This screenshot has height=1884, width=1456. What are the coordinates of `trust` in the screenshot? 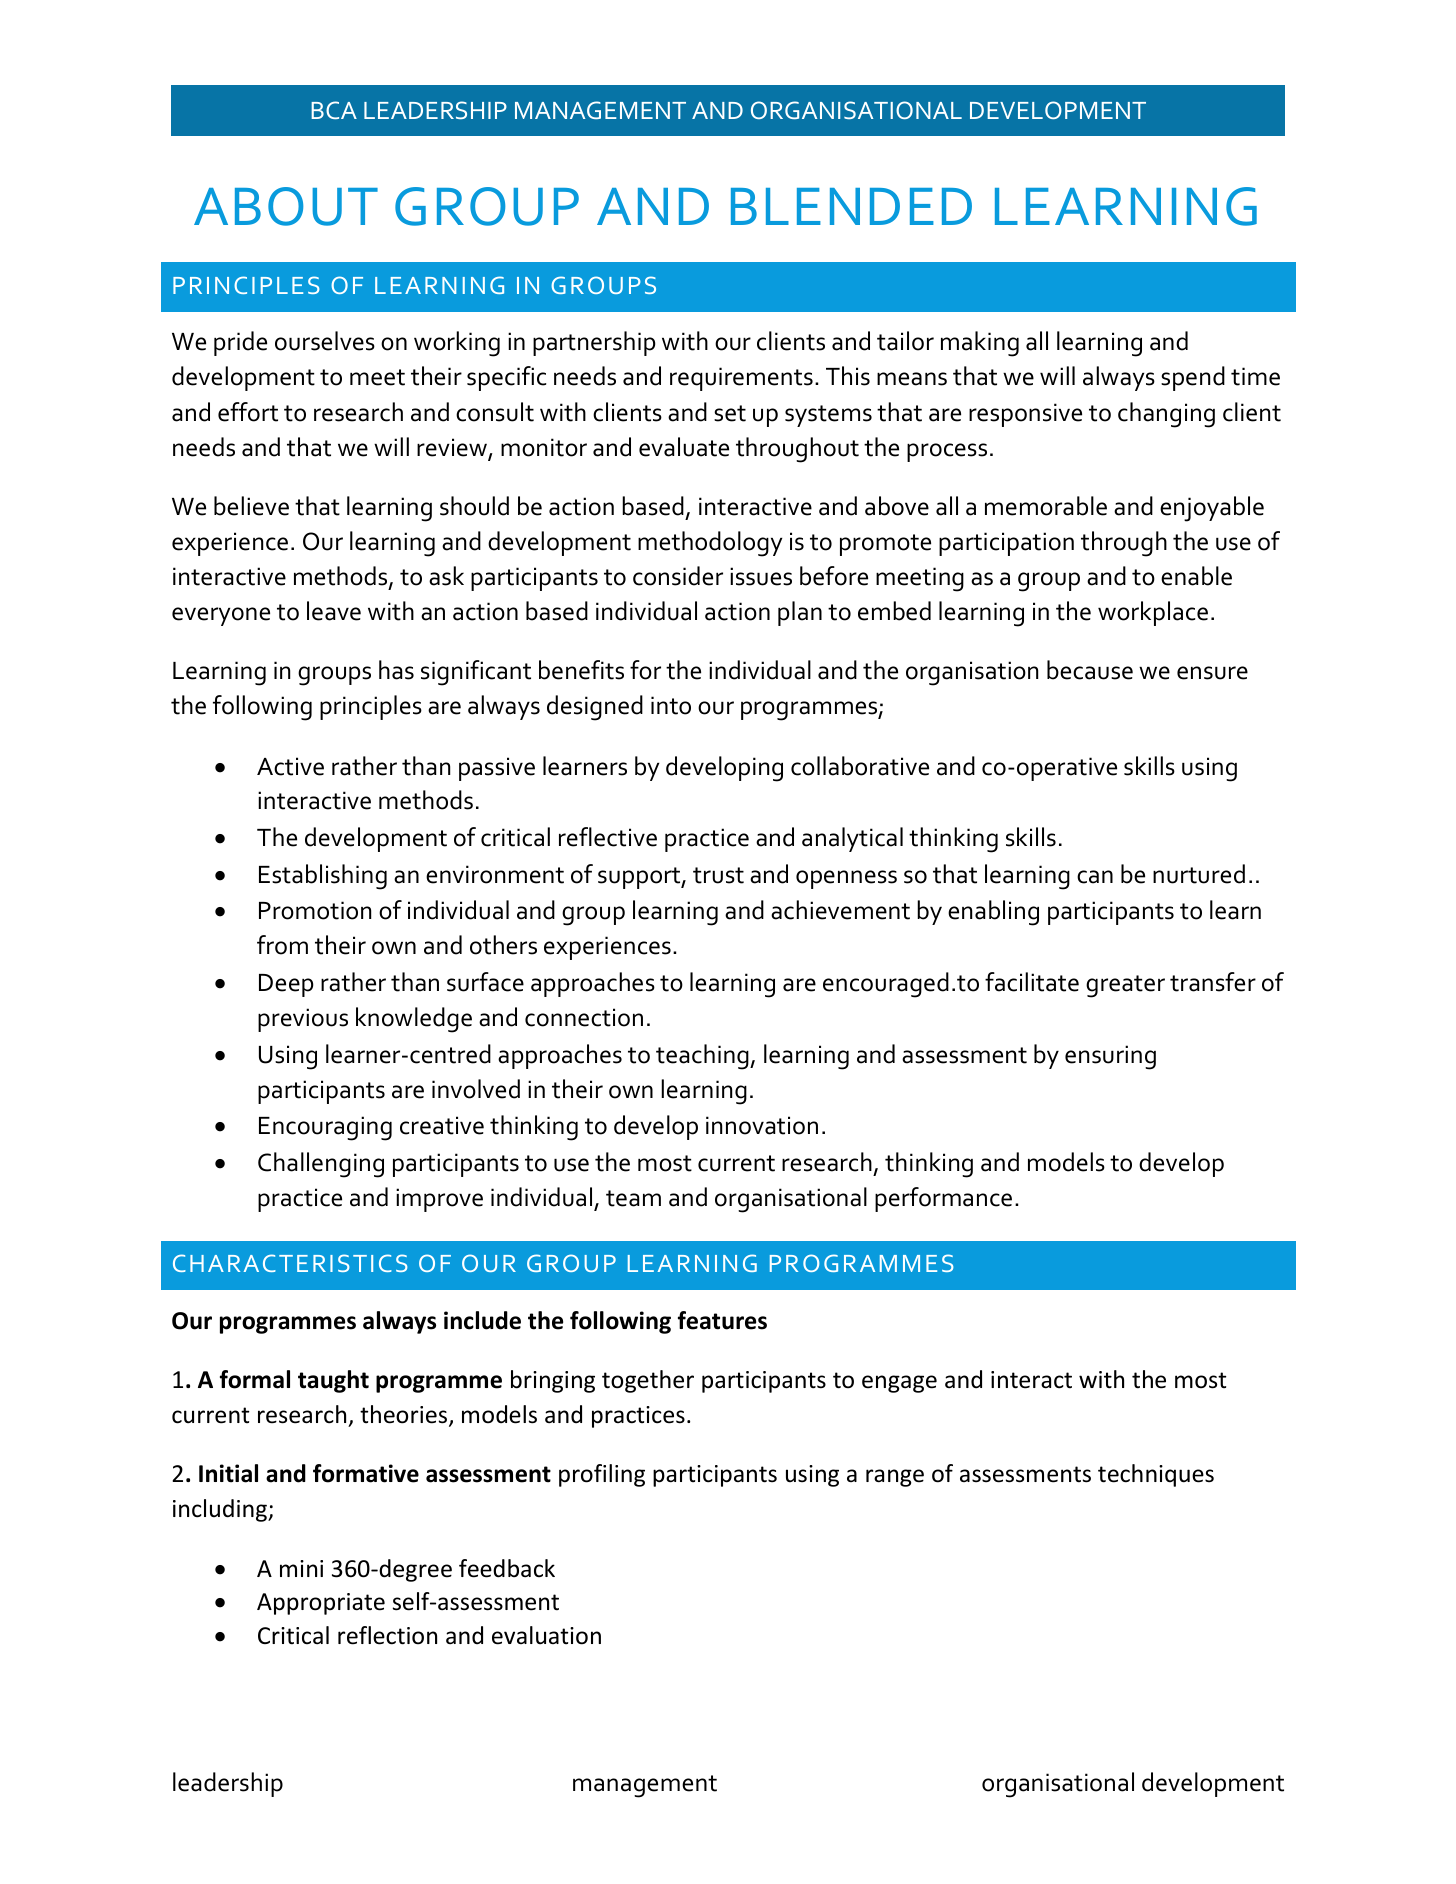 It's located at (718, 875).
